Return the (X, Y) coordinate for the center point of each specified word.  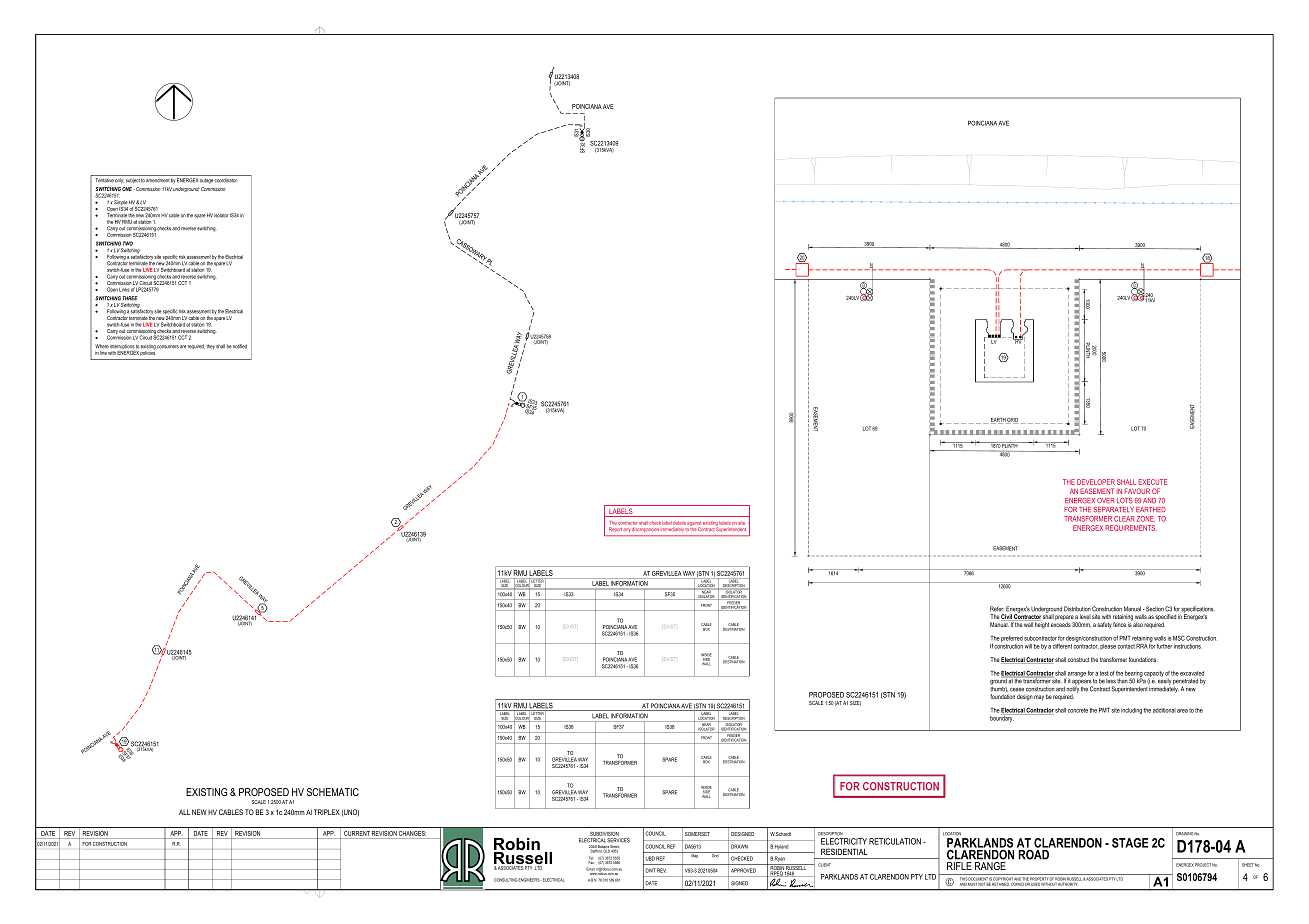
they (210, 347)
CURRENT (357, 833)
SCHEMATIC (333, 792)
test (1104, 673)
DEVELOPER (1096, 482)
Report (615, 529)
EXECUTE (1152, 482)
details (679, 522)
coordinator (226, 180)
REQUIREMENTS (1131, 528)
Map (695, 855)
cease (1017, 690)
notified (240, 346)
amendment (158, 181)
